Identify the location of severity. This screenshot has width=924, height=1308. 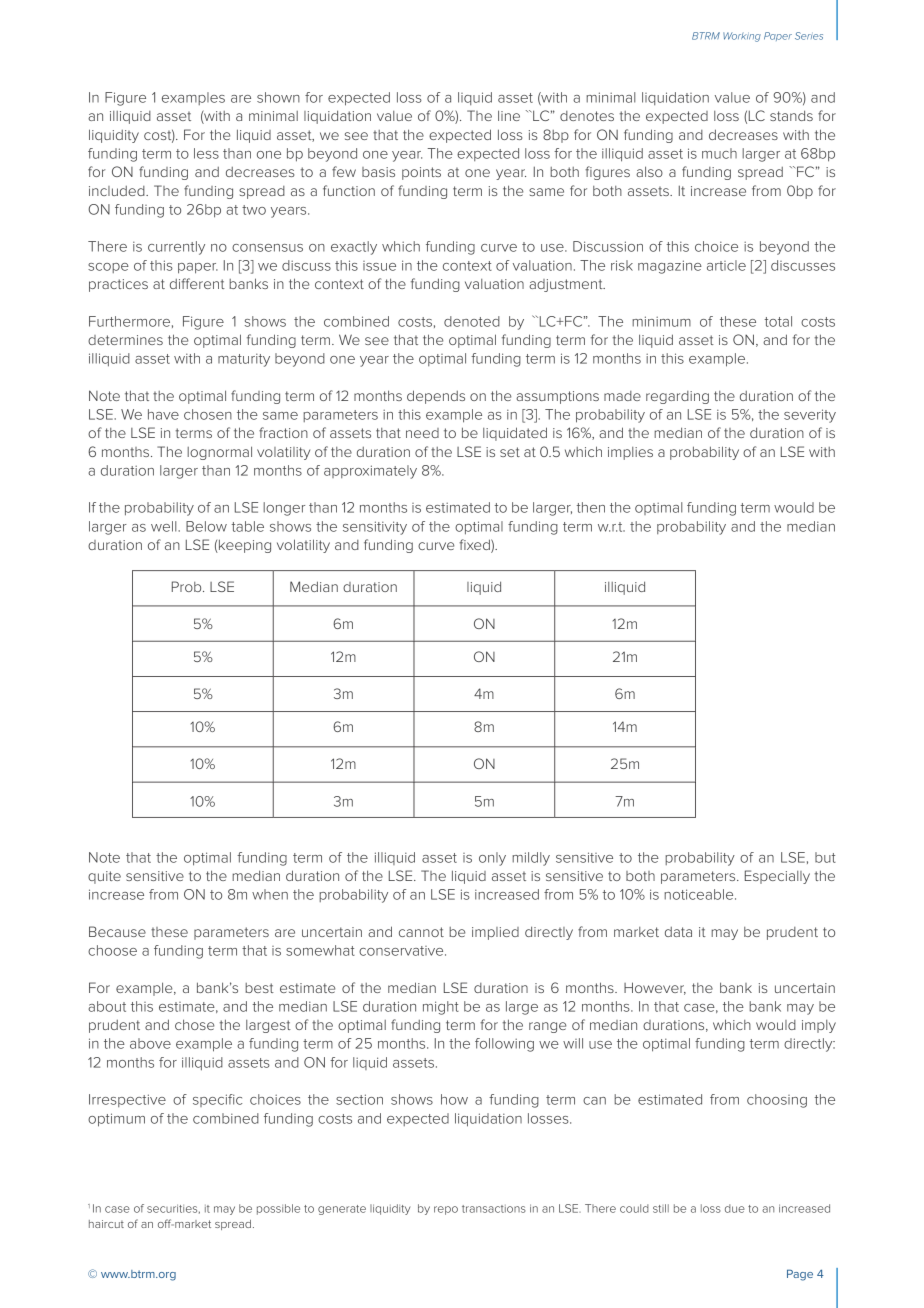
(810, 416).
